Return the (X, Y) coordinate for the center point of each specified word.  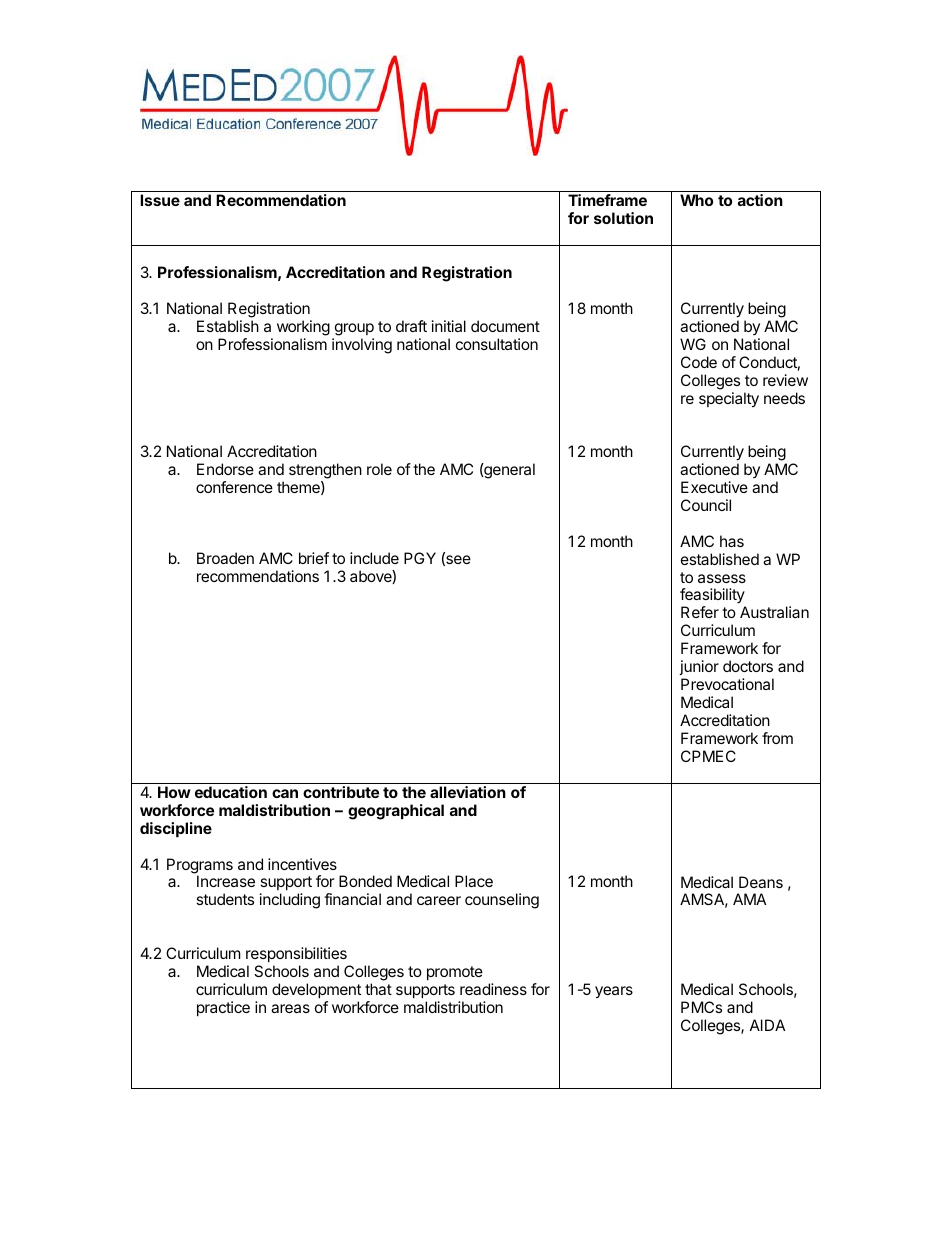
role (379, 469)
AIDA (767, 1025)
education (231, 792)
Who (696, 200)
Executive (714, 487)
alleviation (468, 792)
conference (234, 487)
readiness (493, 989)
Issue (160, 200)
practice (223, 1008)
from (777, 738)
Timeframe (607, 200)
